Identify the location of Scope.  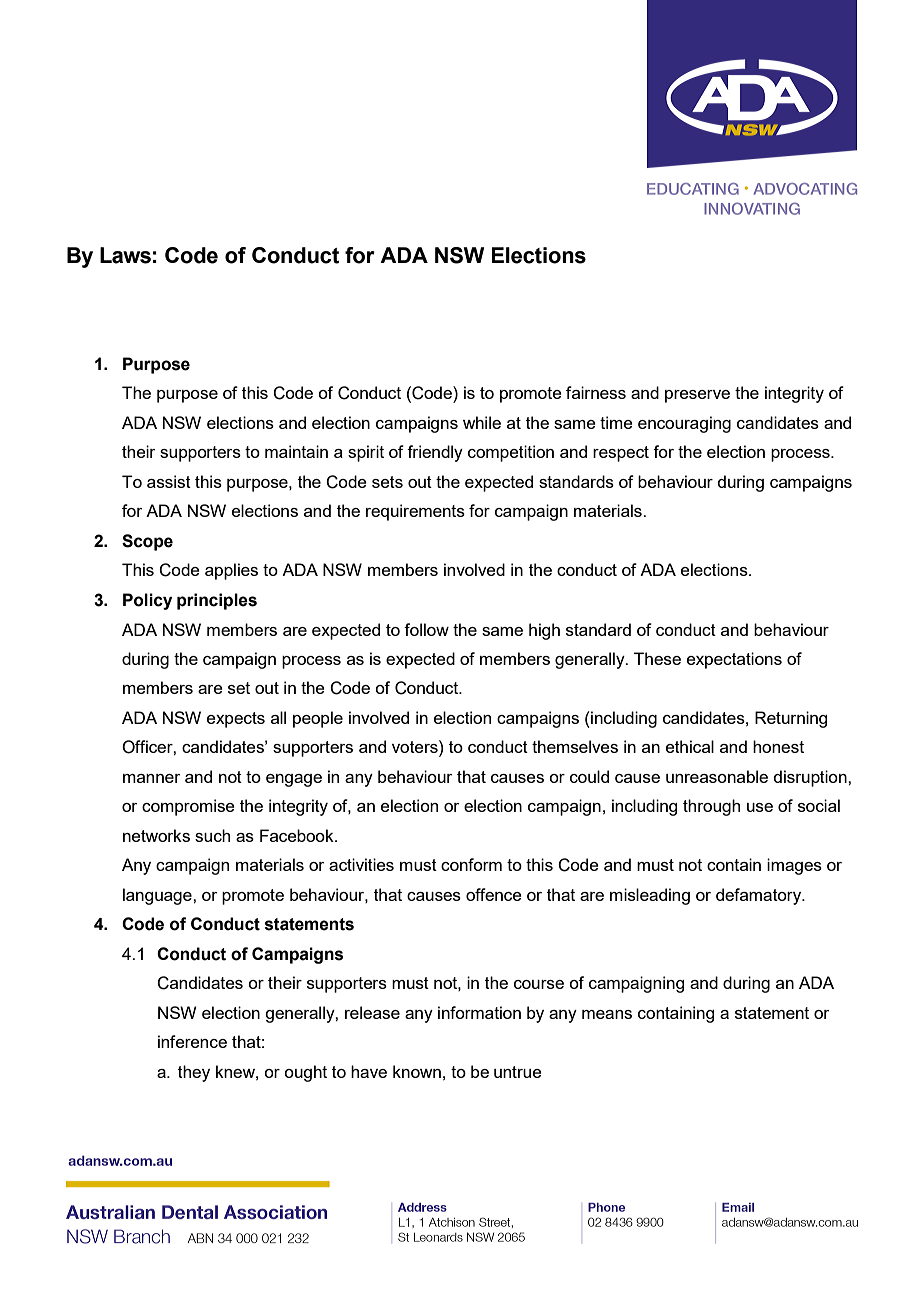
(147, 542).
